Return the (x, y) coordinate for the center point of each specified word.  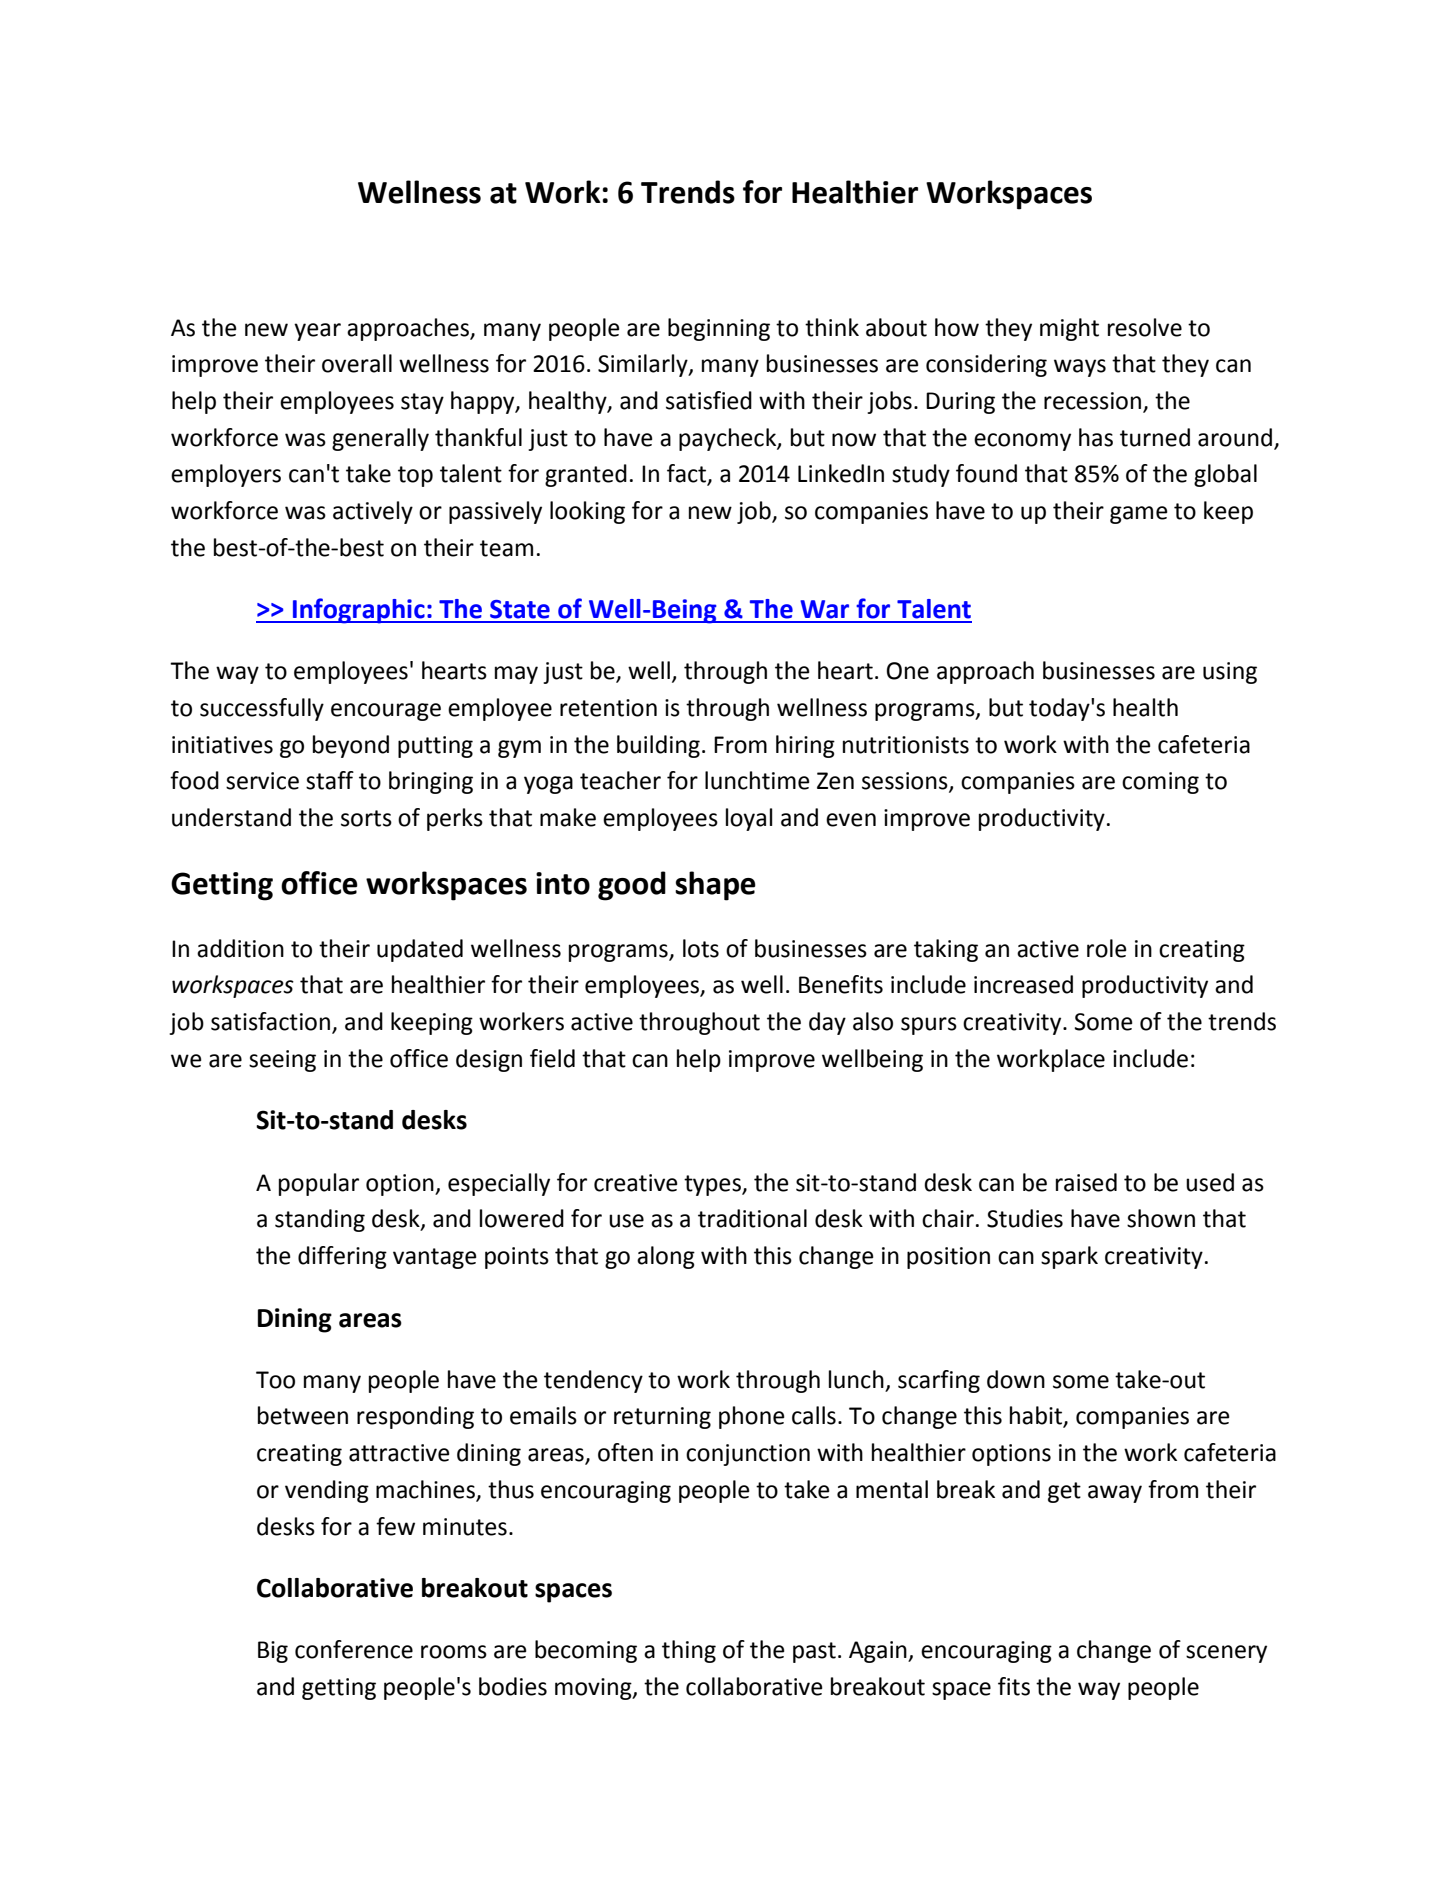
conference (354, 1649)
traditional (752, 1218)
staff (330, 780)
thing (689, 1651)
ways (1080, 368)
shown (1161, 1218)
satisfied (709, 400)
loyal (749, 819)
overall (357, 363)
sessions (906, 782)
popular (319, 1184)
